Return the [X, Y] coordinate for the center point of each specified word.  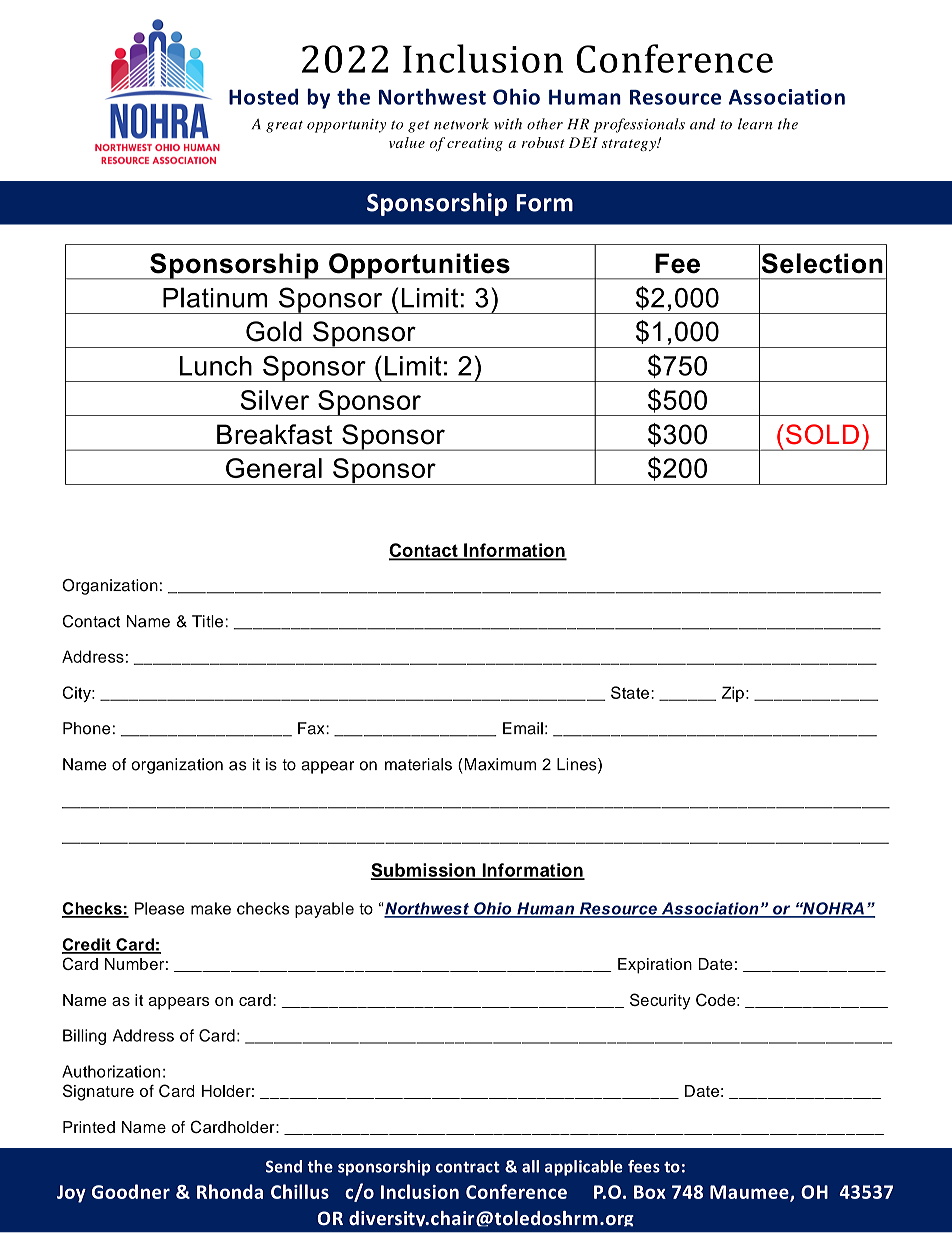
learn [755, 124]
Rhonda [230, 1191]
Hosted [263, 96]
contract [468, 1167]
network [461, 124]
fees [644, 1166]
